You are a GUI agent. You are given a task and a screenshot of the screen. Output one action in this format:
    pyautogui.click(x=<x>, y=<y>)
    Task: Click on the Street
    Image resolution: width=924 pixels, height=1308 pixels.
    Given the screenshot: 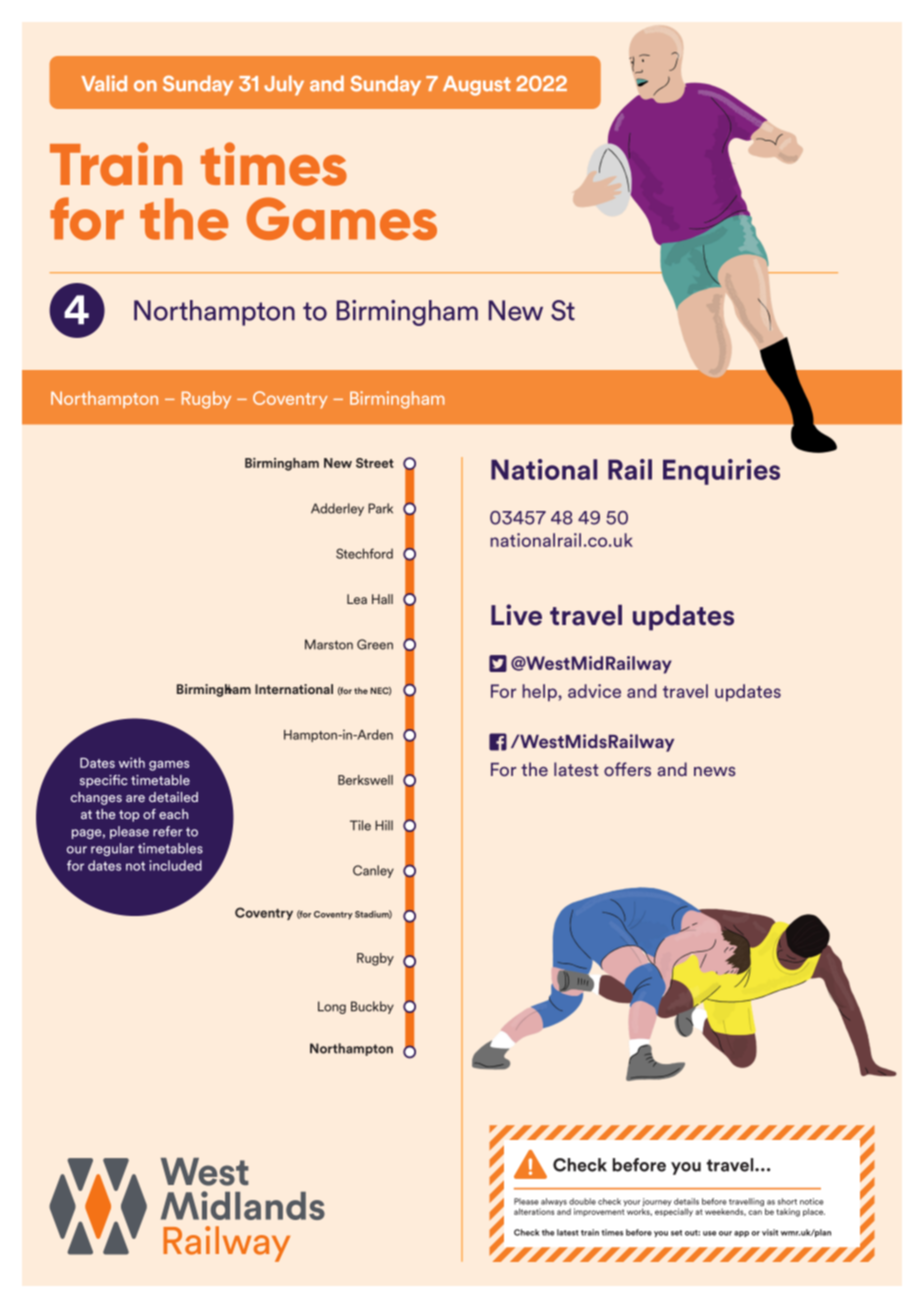 What is the action you would take?
    pyautogui.click(x=375, y=463)
